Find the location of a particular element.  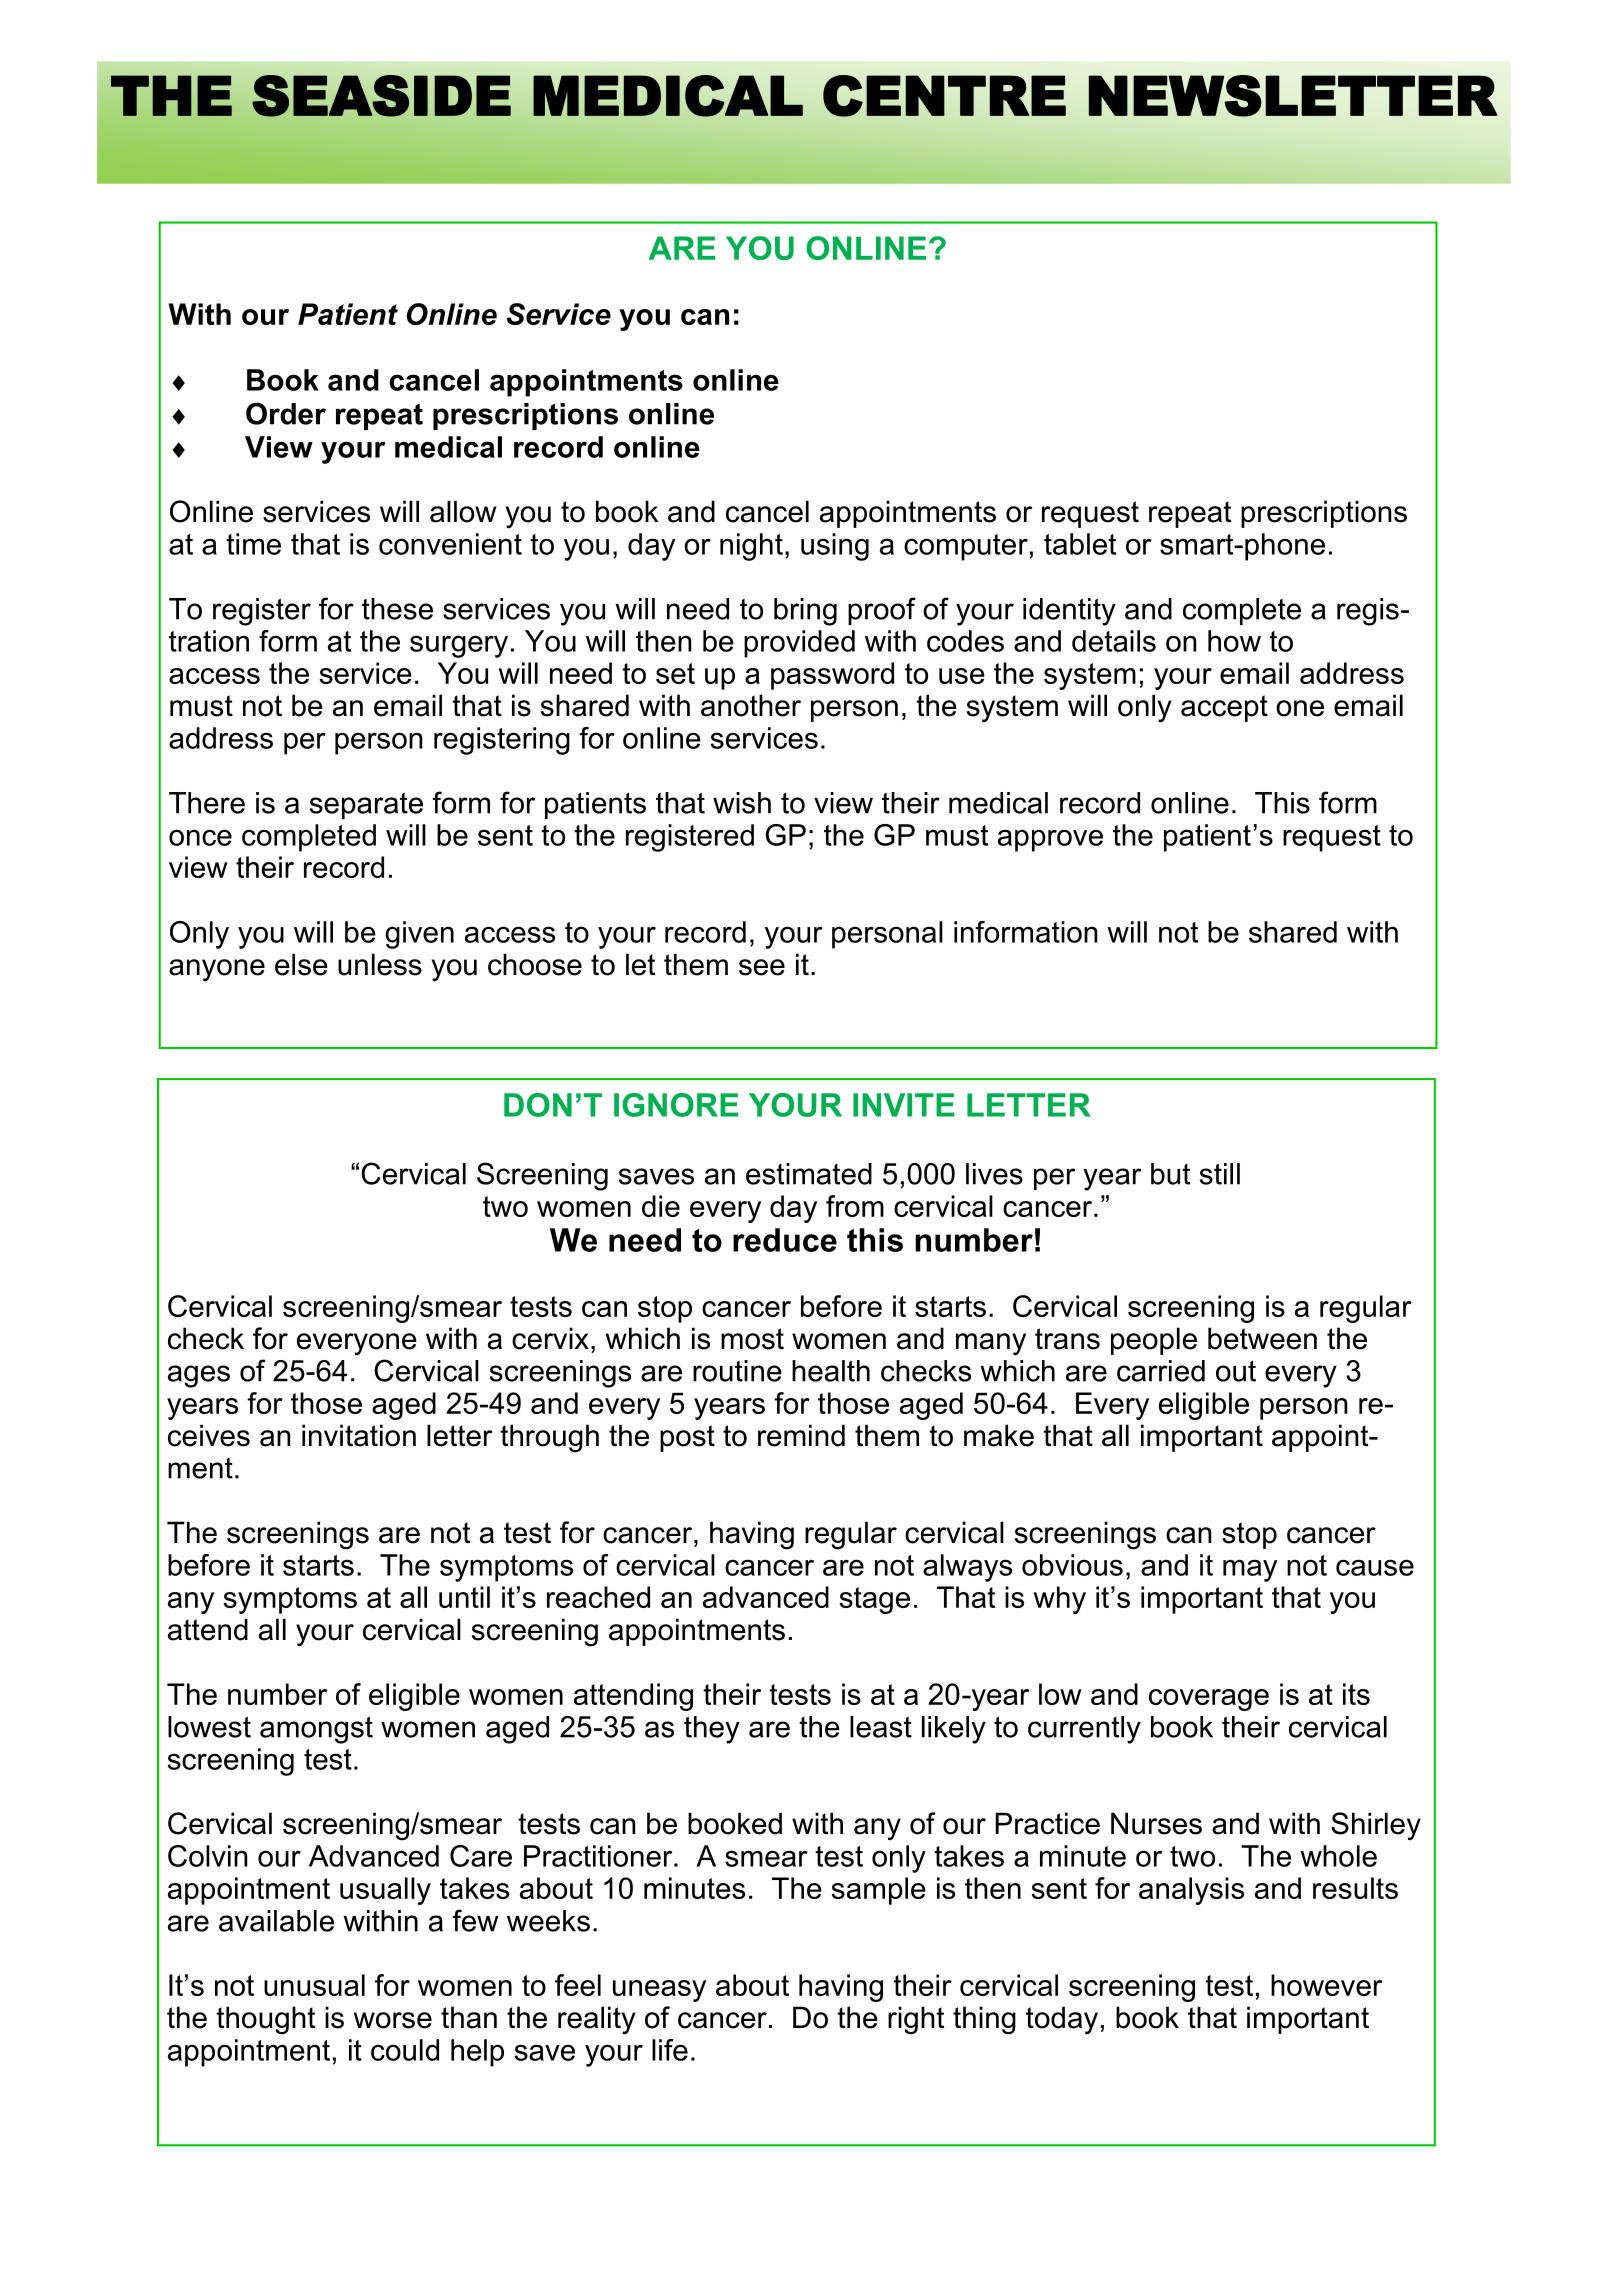

bring is located at coordinates (805, 612).
